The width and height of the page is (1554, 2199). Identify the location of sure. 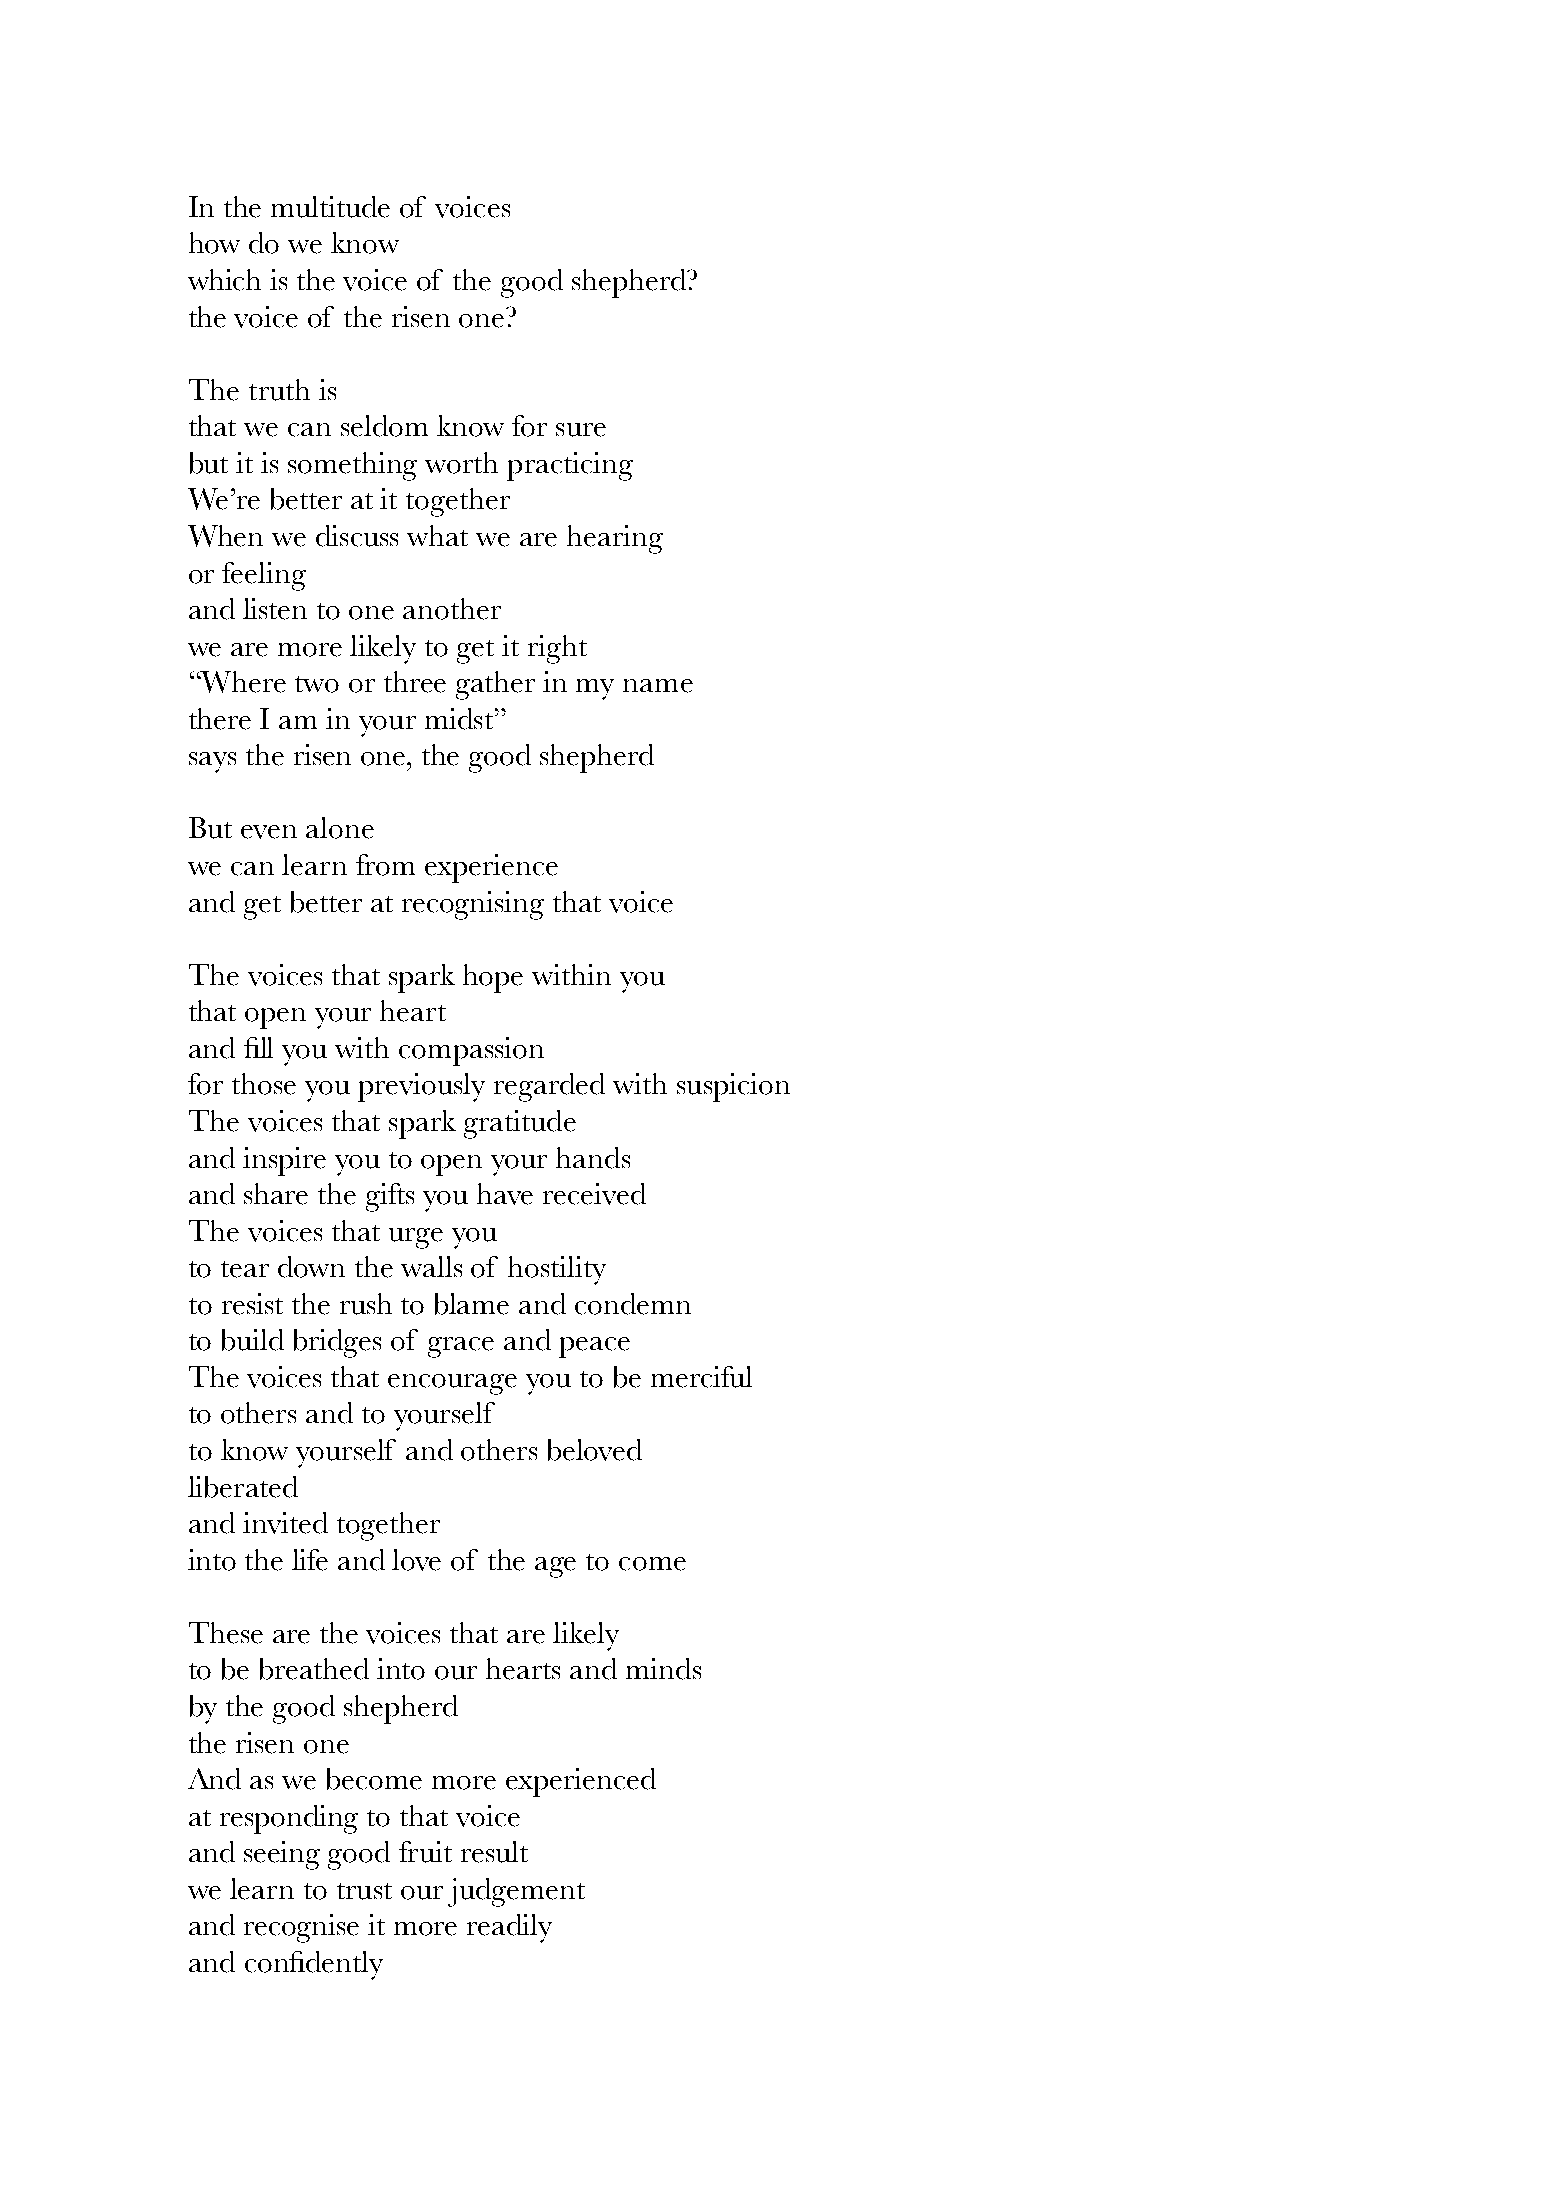
(581, 430).
